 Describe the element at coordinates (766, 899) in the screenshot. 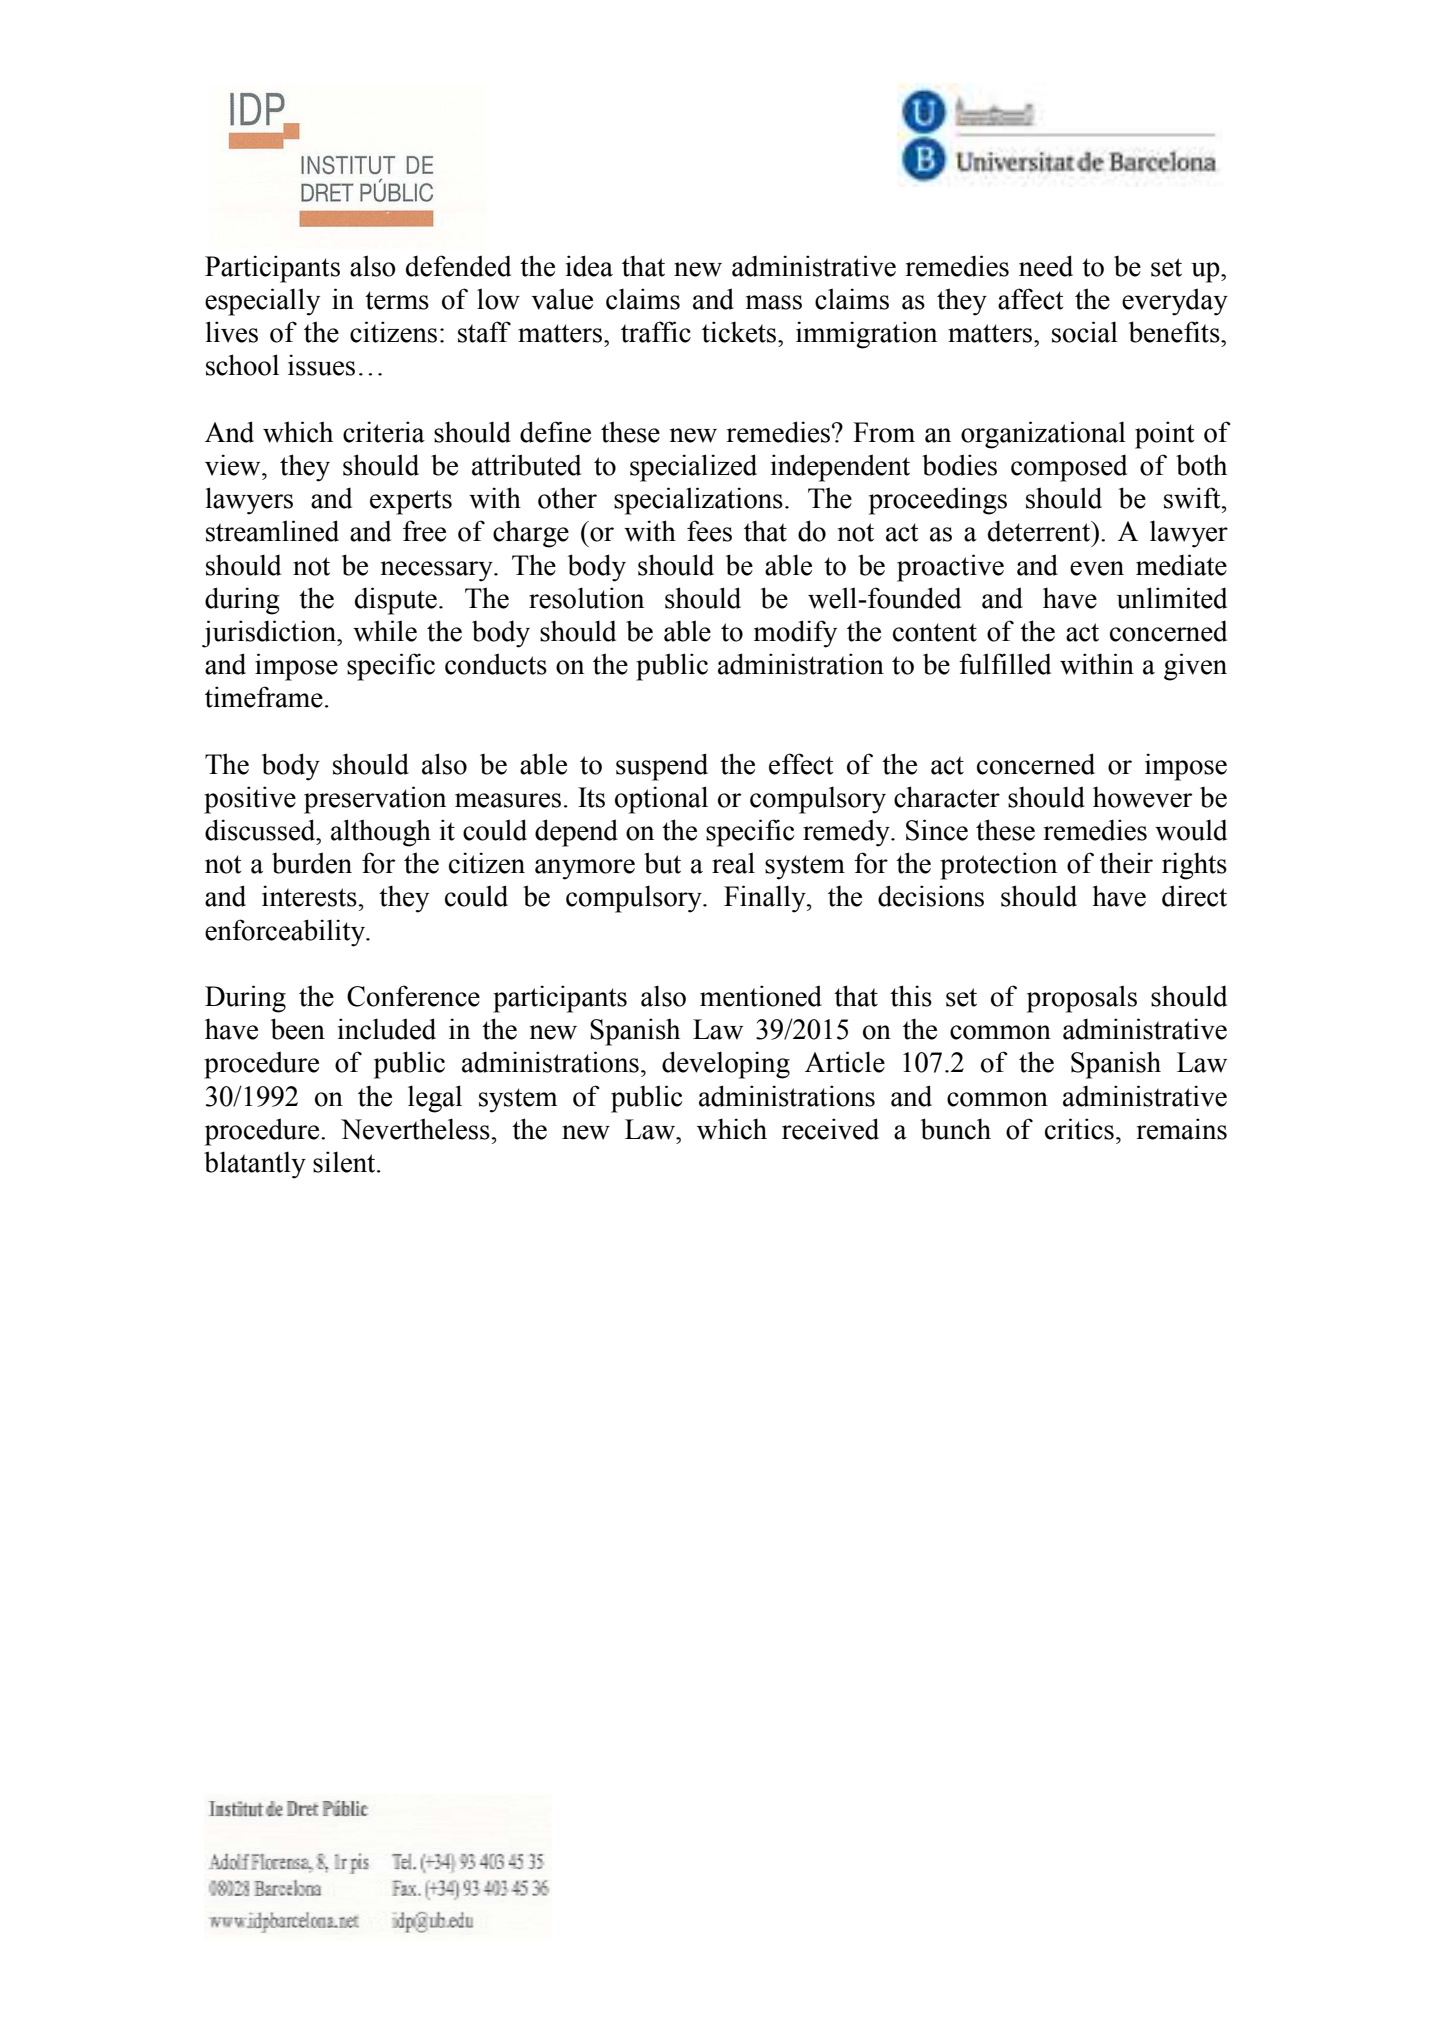

I see `Finally` at that location.
